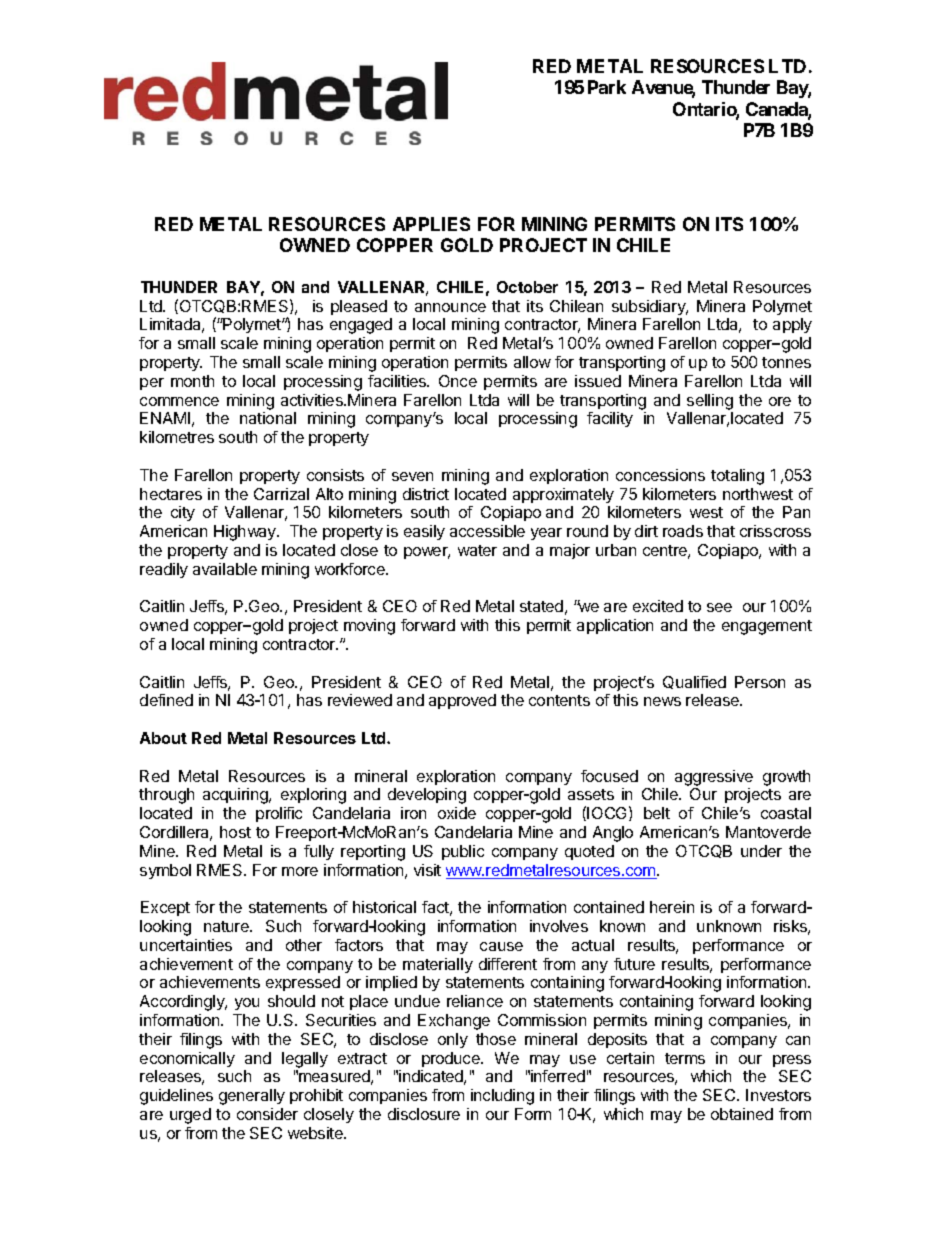 The height and width of the screenshot is (1233, 952). What do you see at coordinates (431, 224) in the screenshot?
I see `APPLIES` at bounding box center [431, 224].
